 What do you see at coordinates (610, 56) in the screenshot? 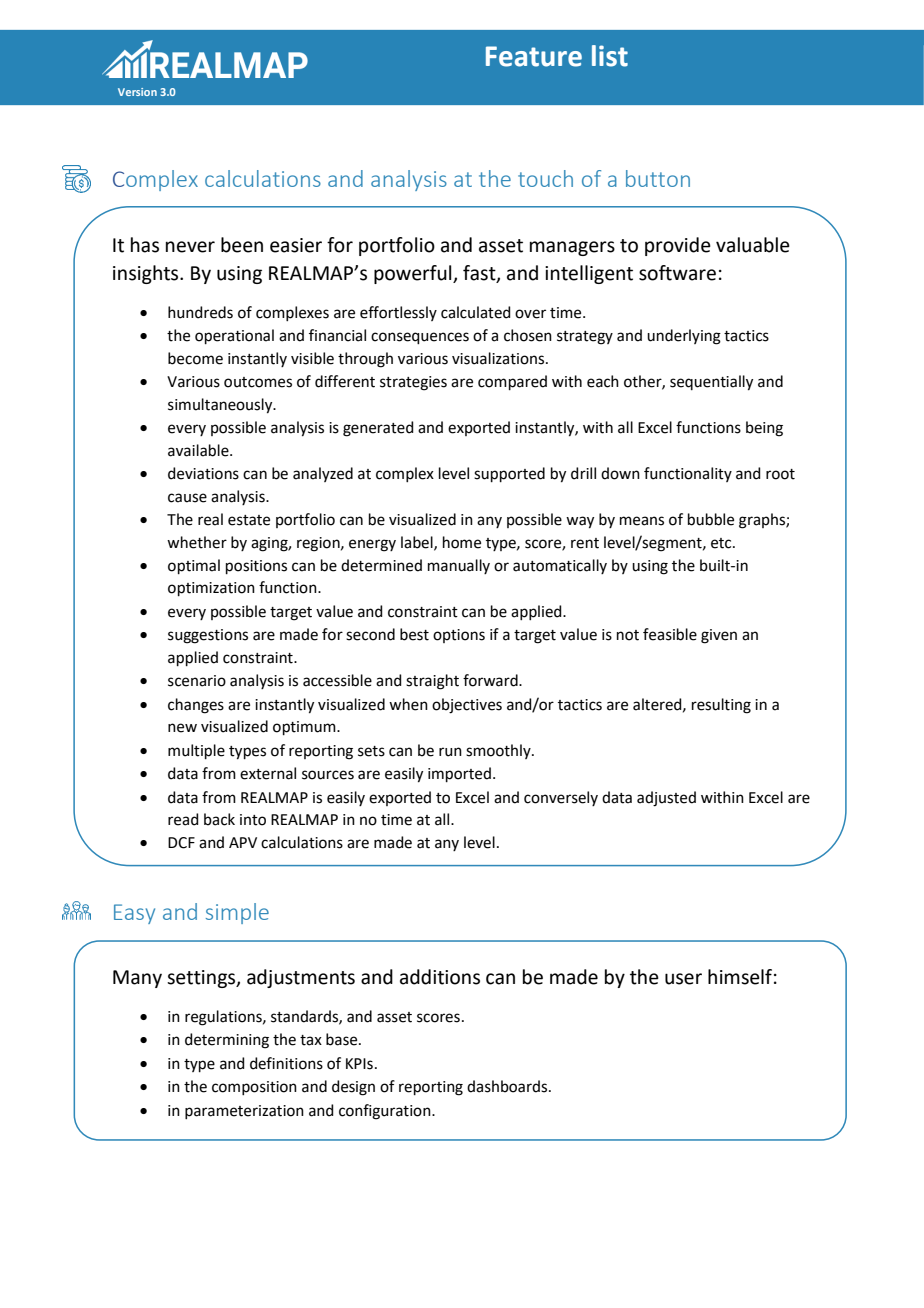
I see `list` at bounding box center [610, 56].
